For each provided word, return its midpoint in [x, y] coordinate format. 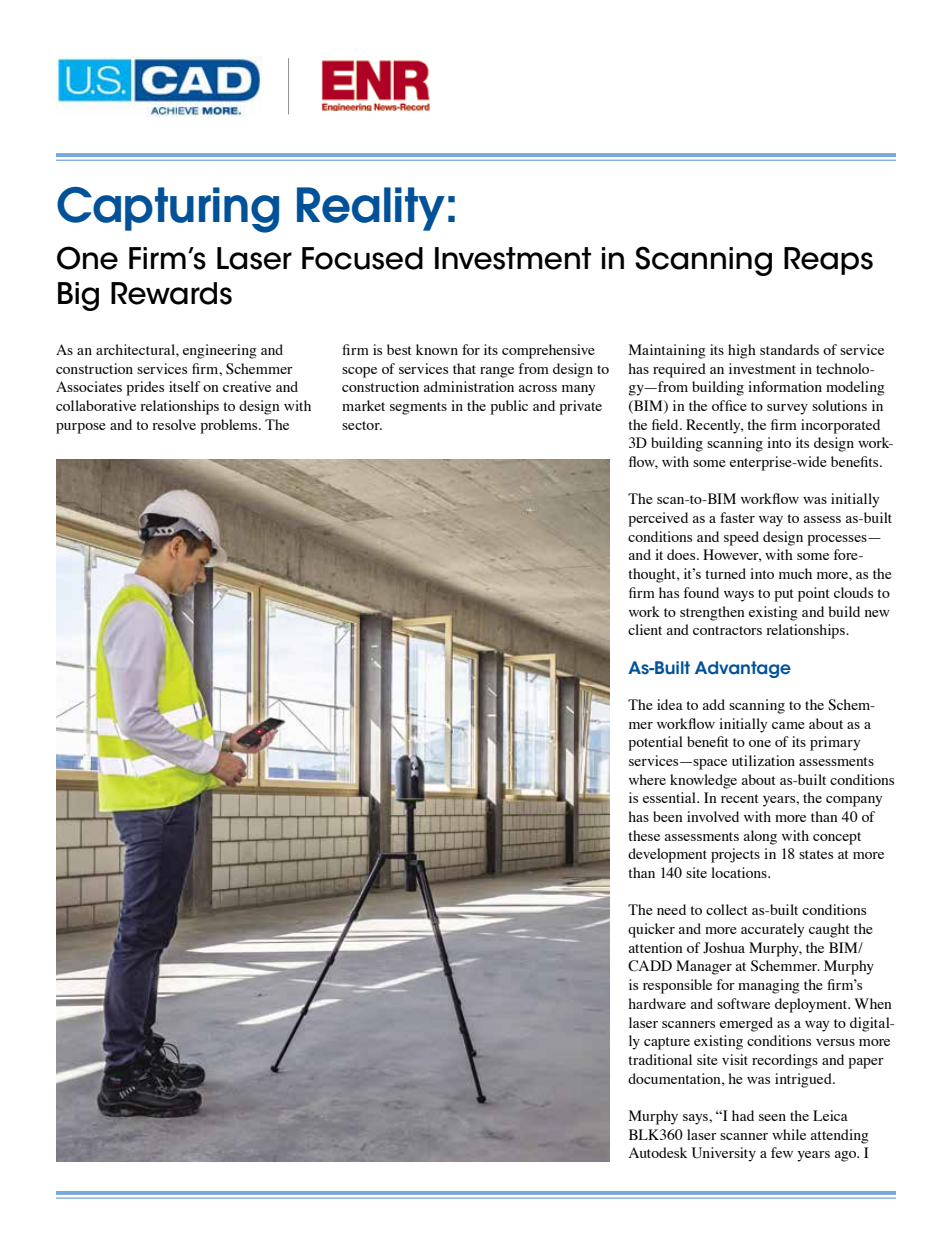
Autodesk [658, 1152]
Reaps [828, 261]
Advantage [743, 669]
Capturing [168, 210]
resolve [174, 424]
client [645, 629]
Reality [371, 209]
